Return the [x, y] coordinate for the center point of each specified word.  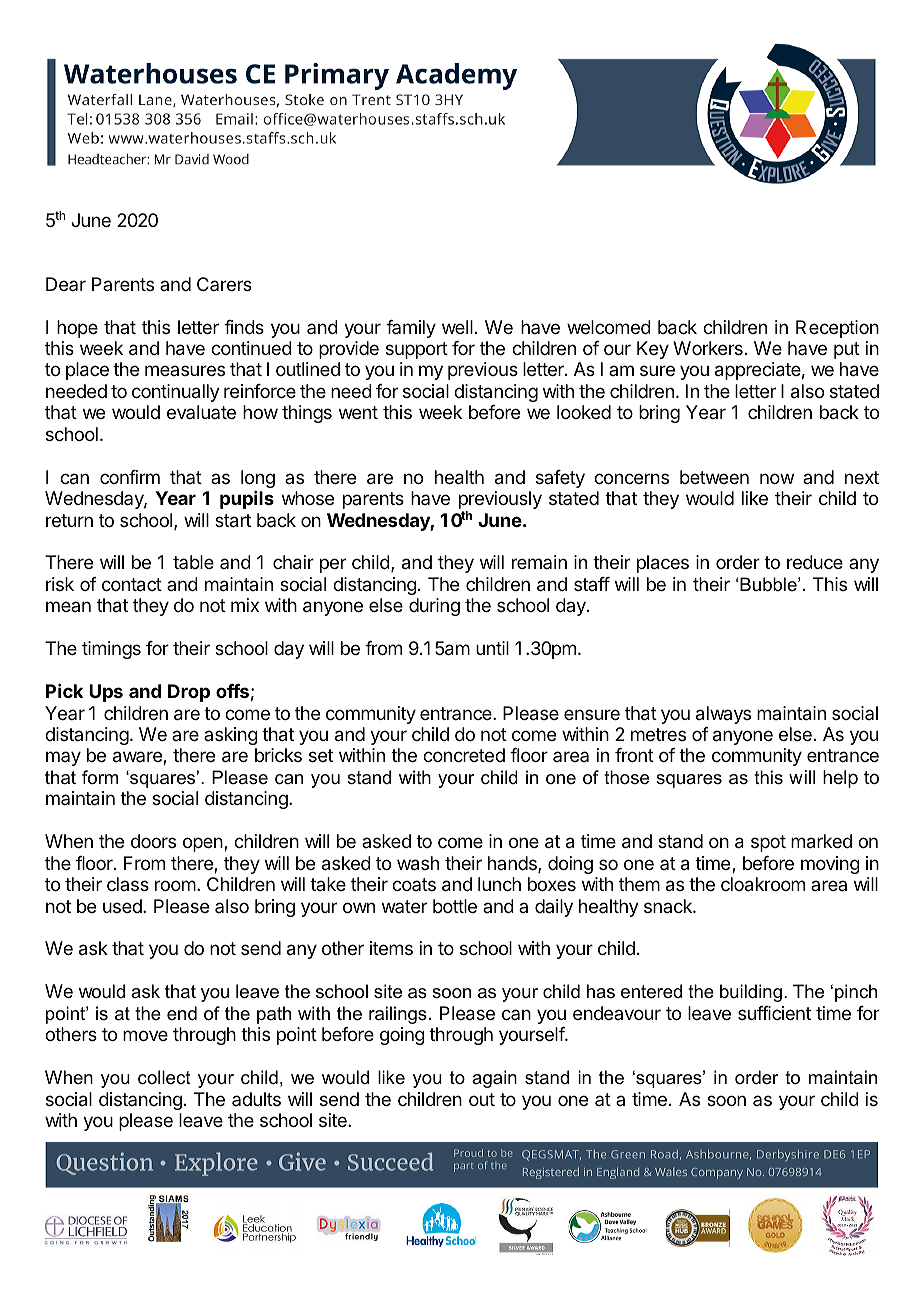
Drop [189, 693]
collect [164, 1077]
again [494, 1079]
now [777, 478]
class [128, 884]
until [492, 648]
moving [830, 865]
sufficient [774, 1013]
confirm [130, 477]
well [457, 327]
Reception [837, 329]
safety [560, 479]
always [723, 715]
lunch [499, 884]
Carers [224, 284]
